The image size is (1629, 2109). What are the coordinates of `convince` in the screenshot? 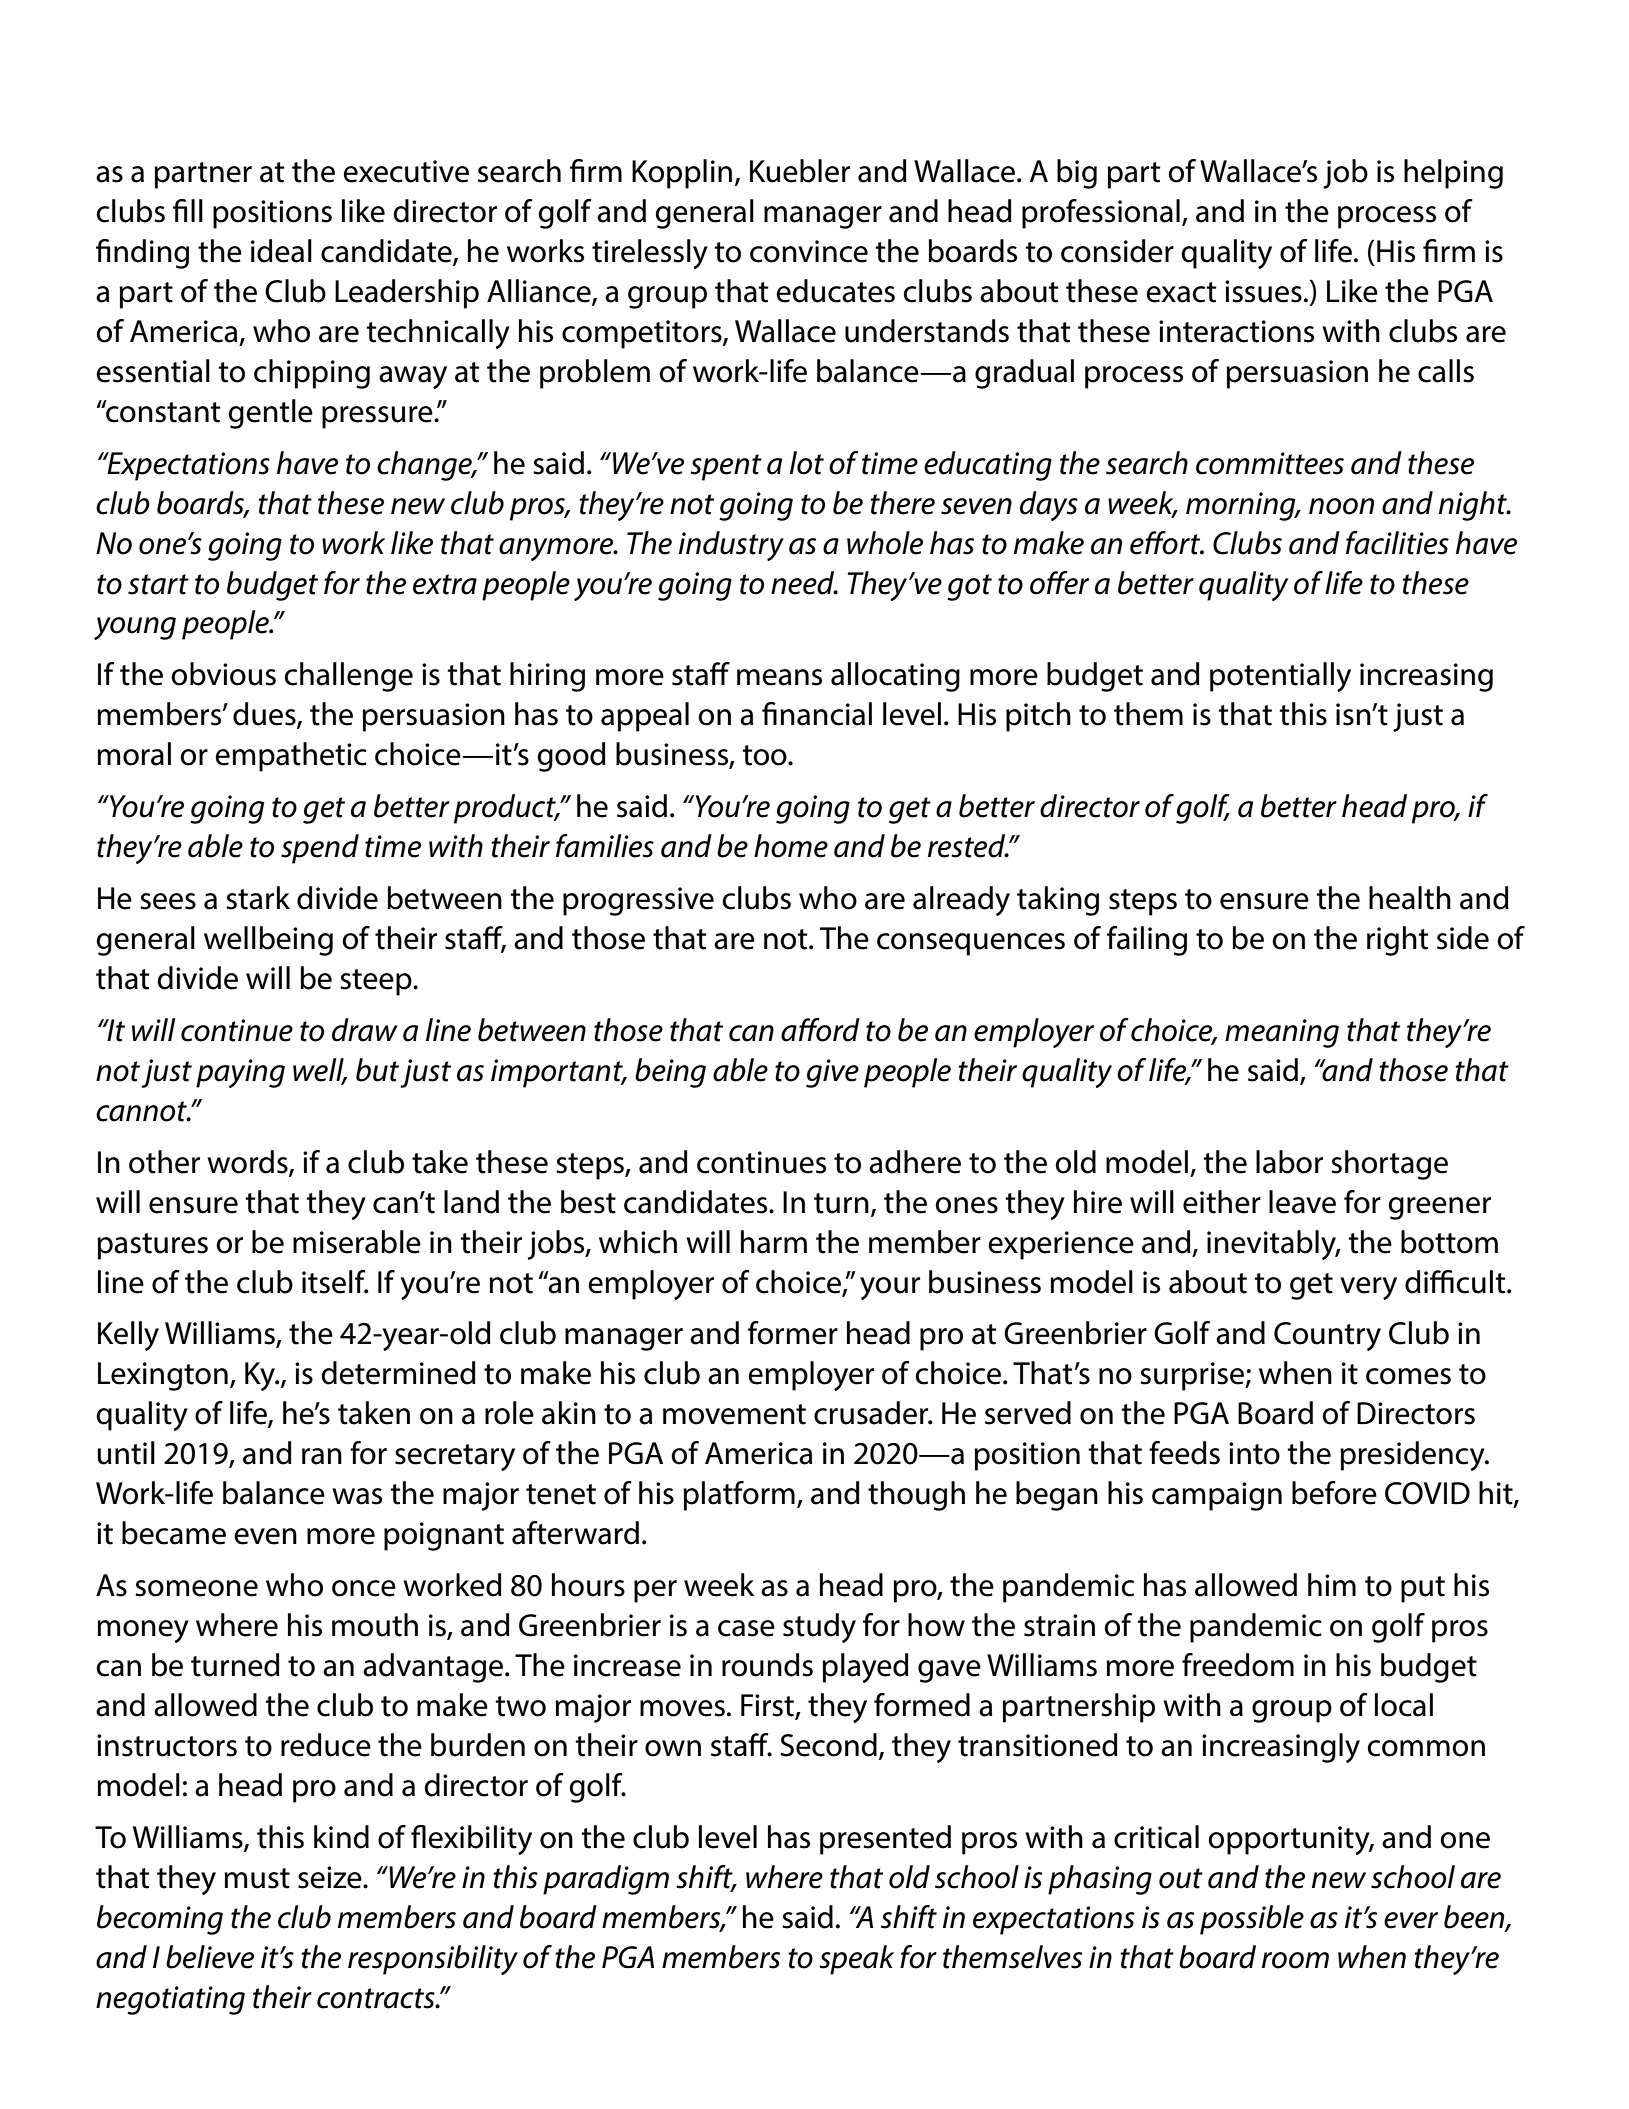 It's located at (809, 251).
